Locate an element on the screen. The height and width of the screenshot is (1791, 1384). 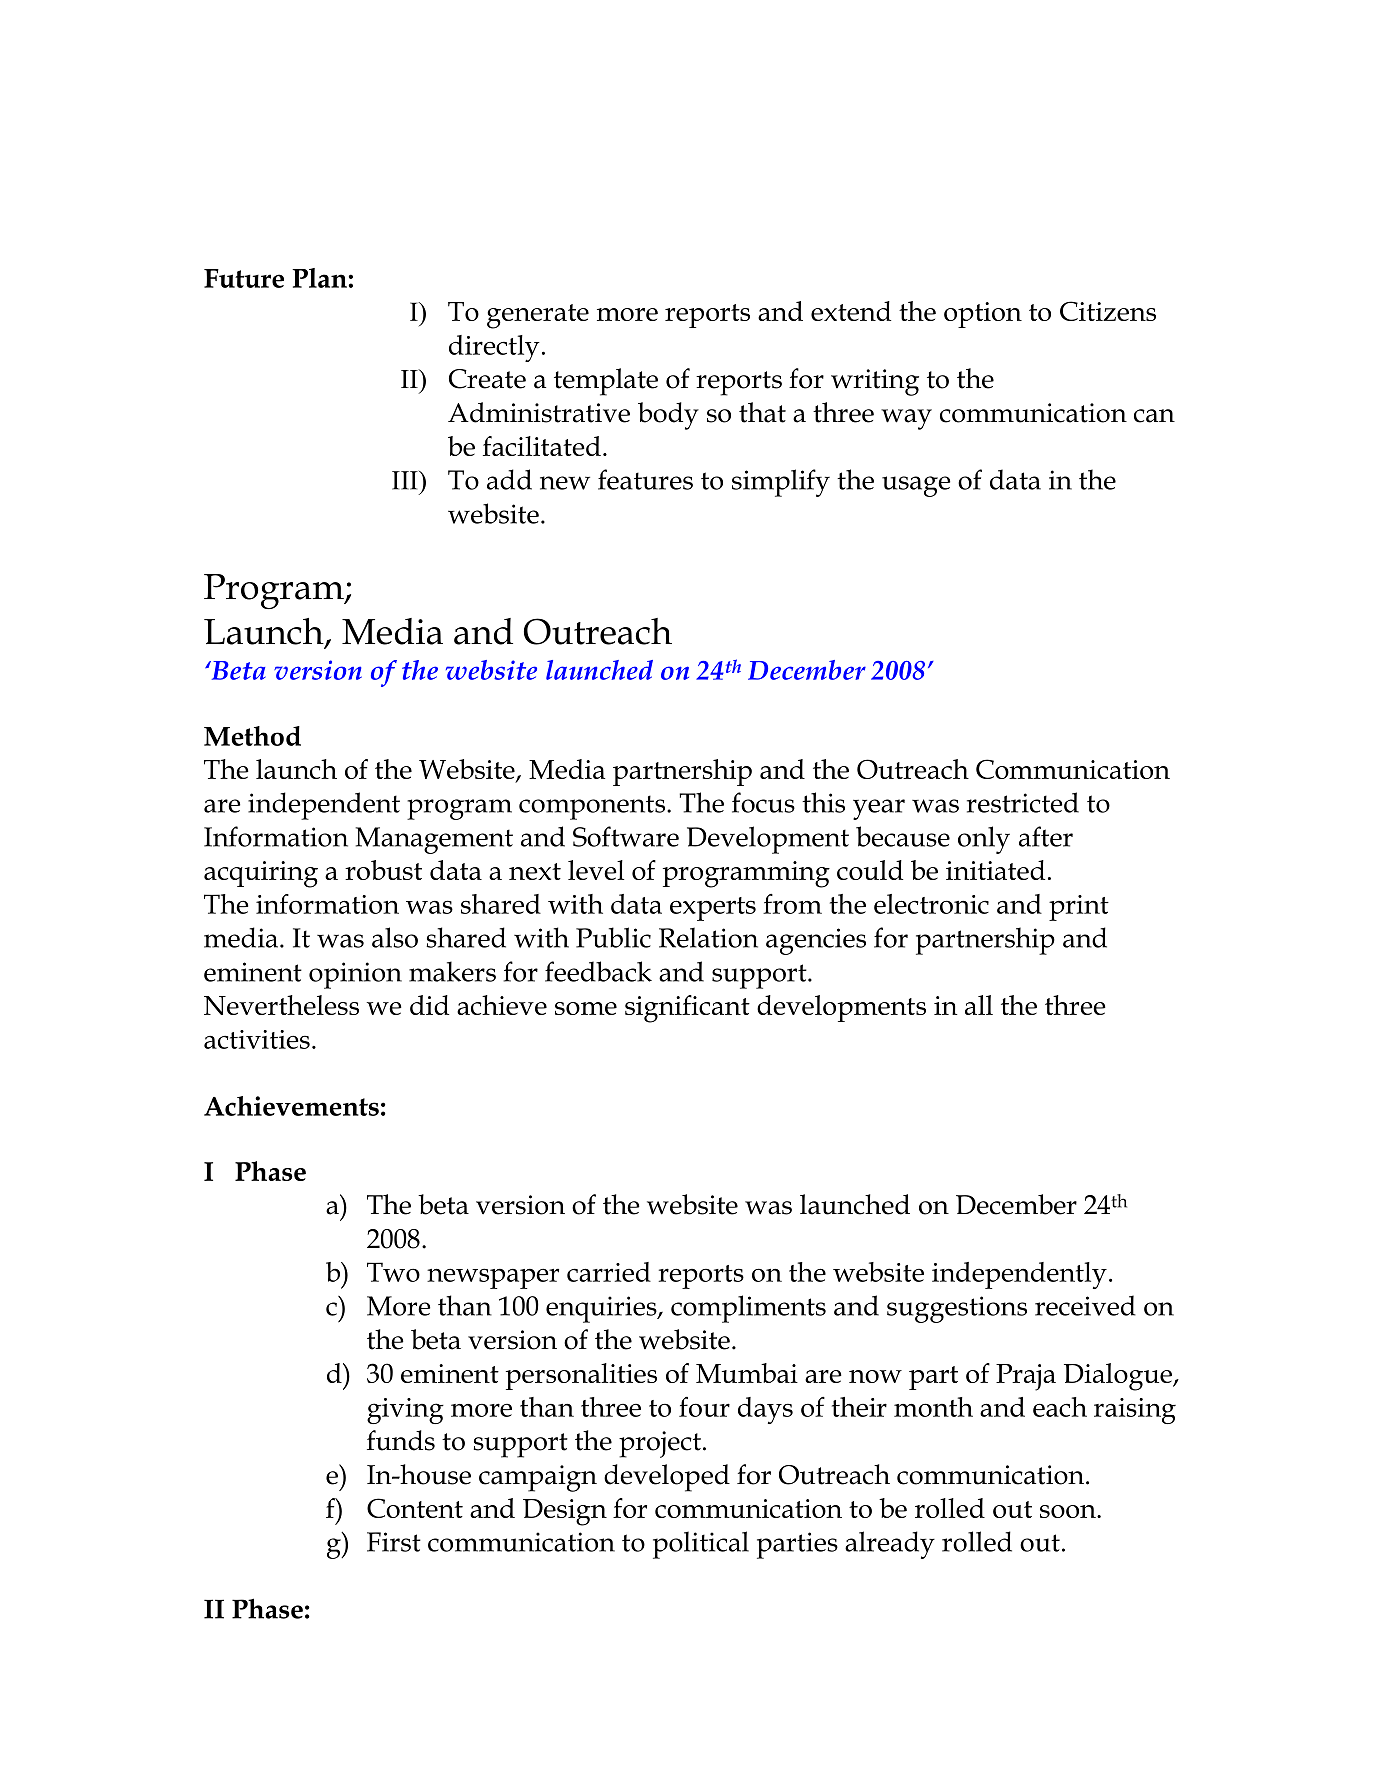
developed is located at coordinates (667, 1478).
